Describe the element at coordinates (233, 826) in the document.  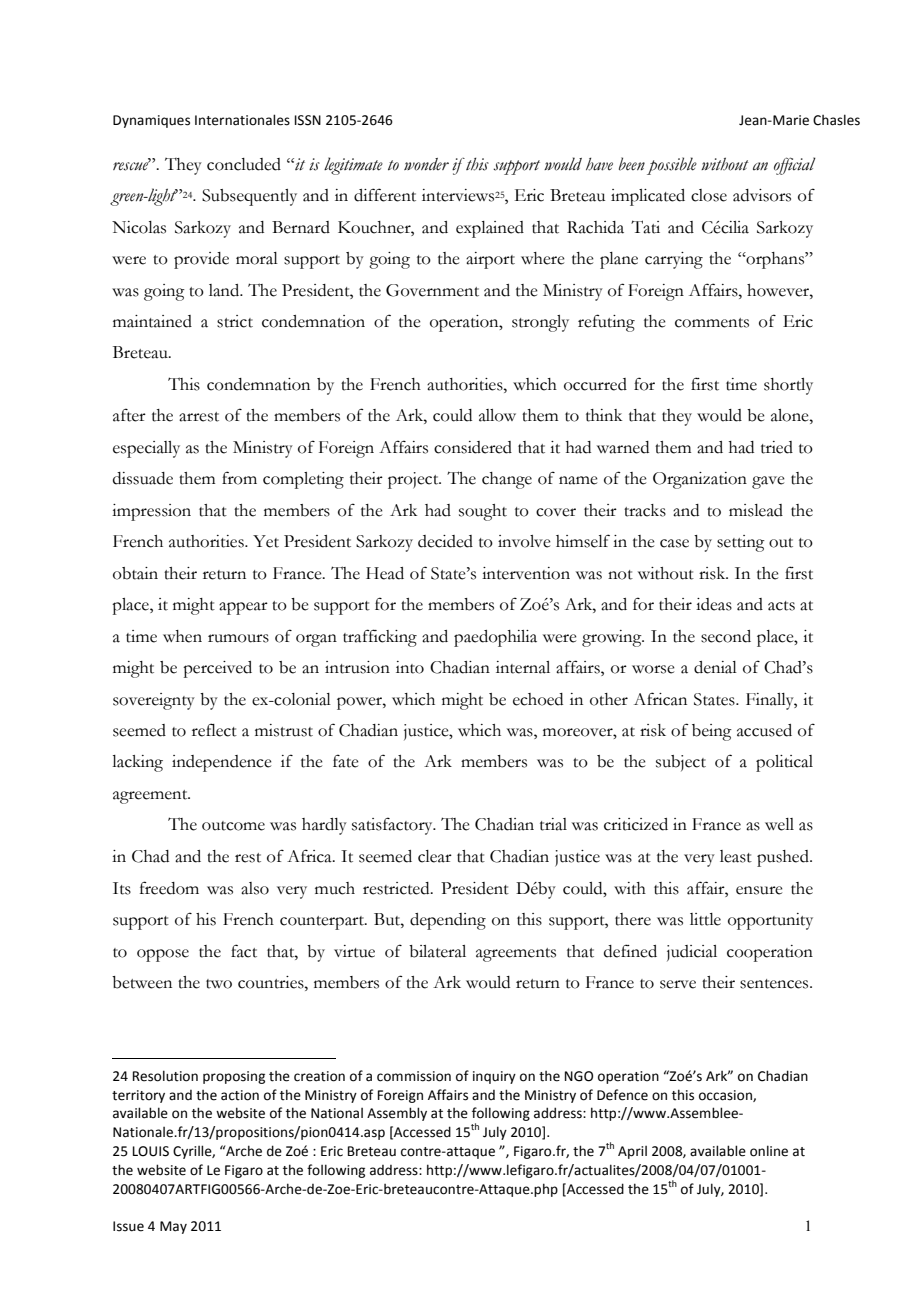
I see `outcome` at that location.
